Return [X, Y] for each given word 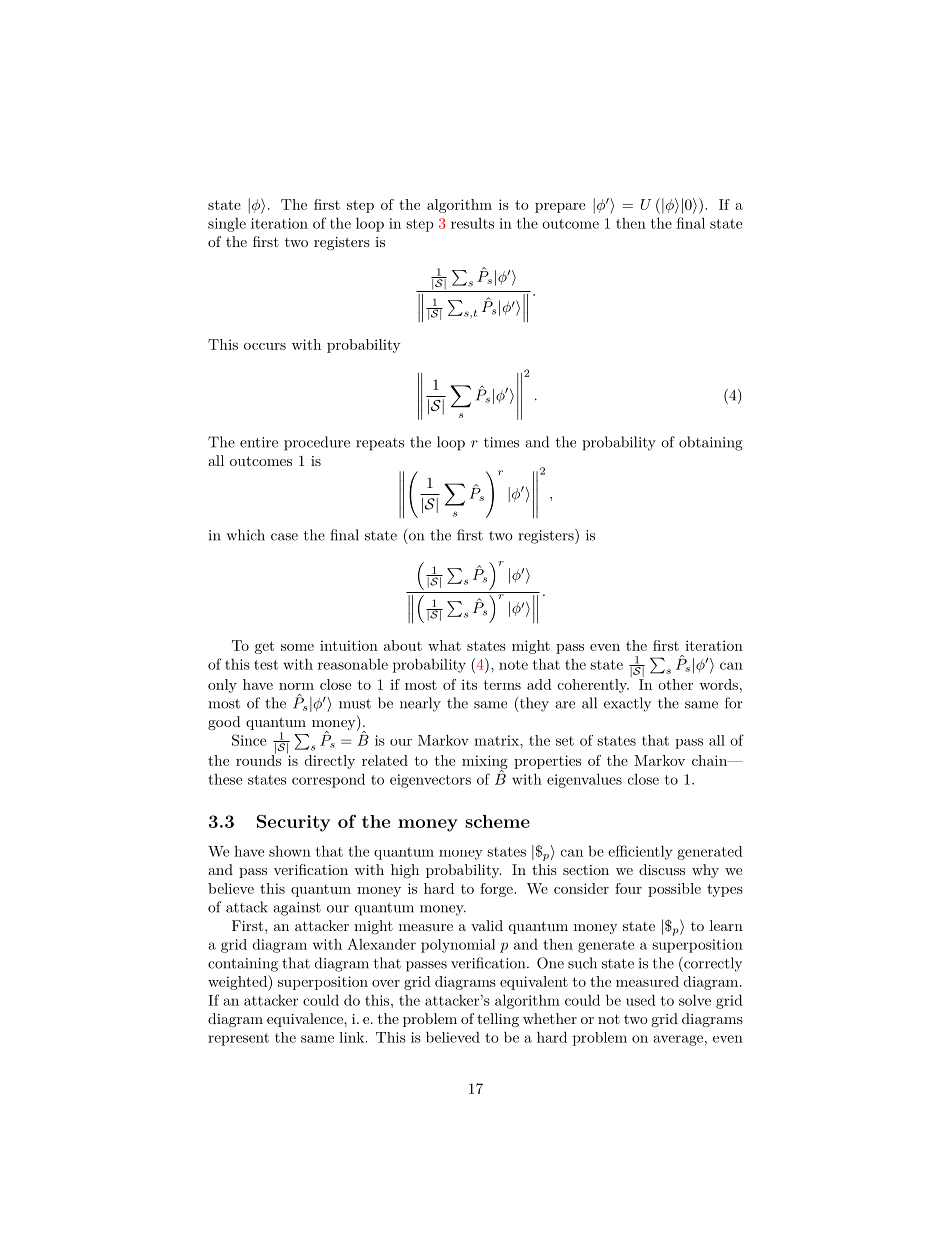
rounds [258, 759]
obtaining [711, 443]
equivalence [306, 1020]
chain [710, 760]
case [284, 537]
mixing [485, 763]
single [227, 225]
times [501, 442]
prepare [560, 208]
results [472, 223]
